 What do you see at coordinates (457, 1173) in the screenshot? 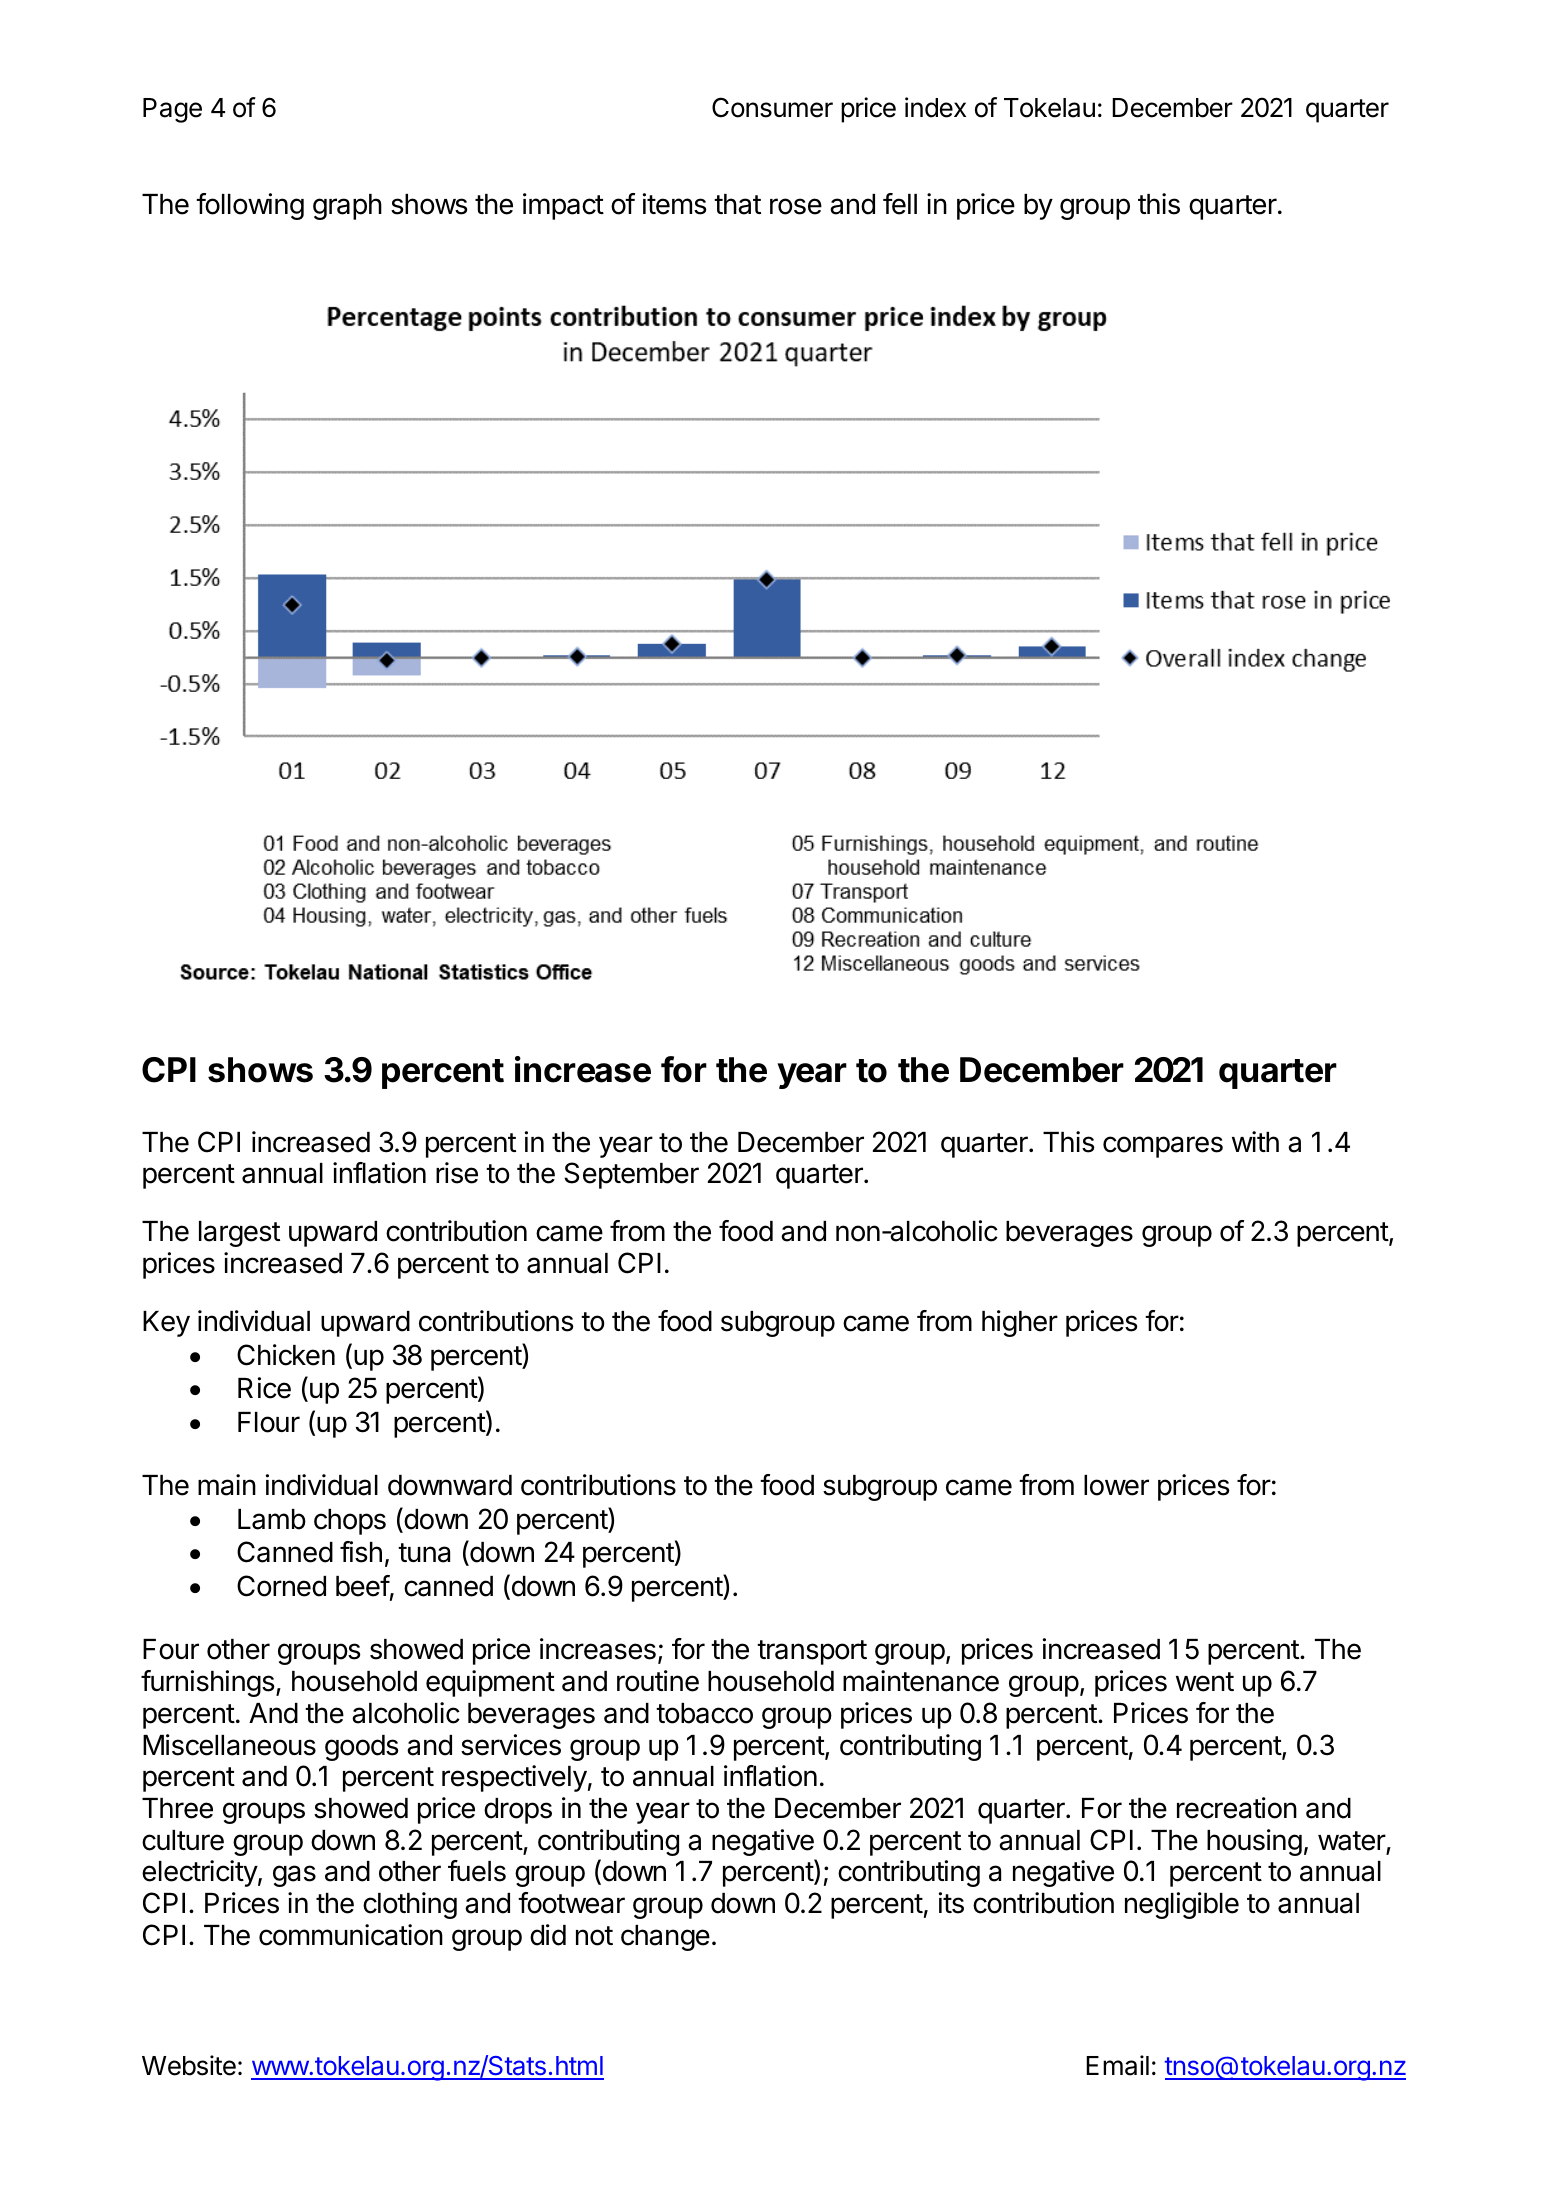
I see `rise` at bounding box center [457, 1173].
